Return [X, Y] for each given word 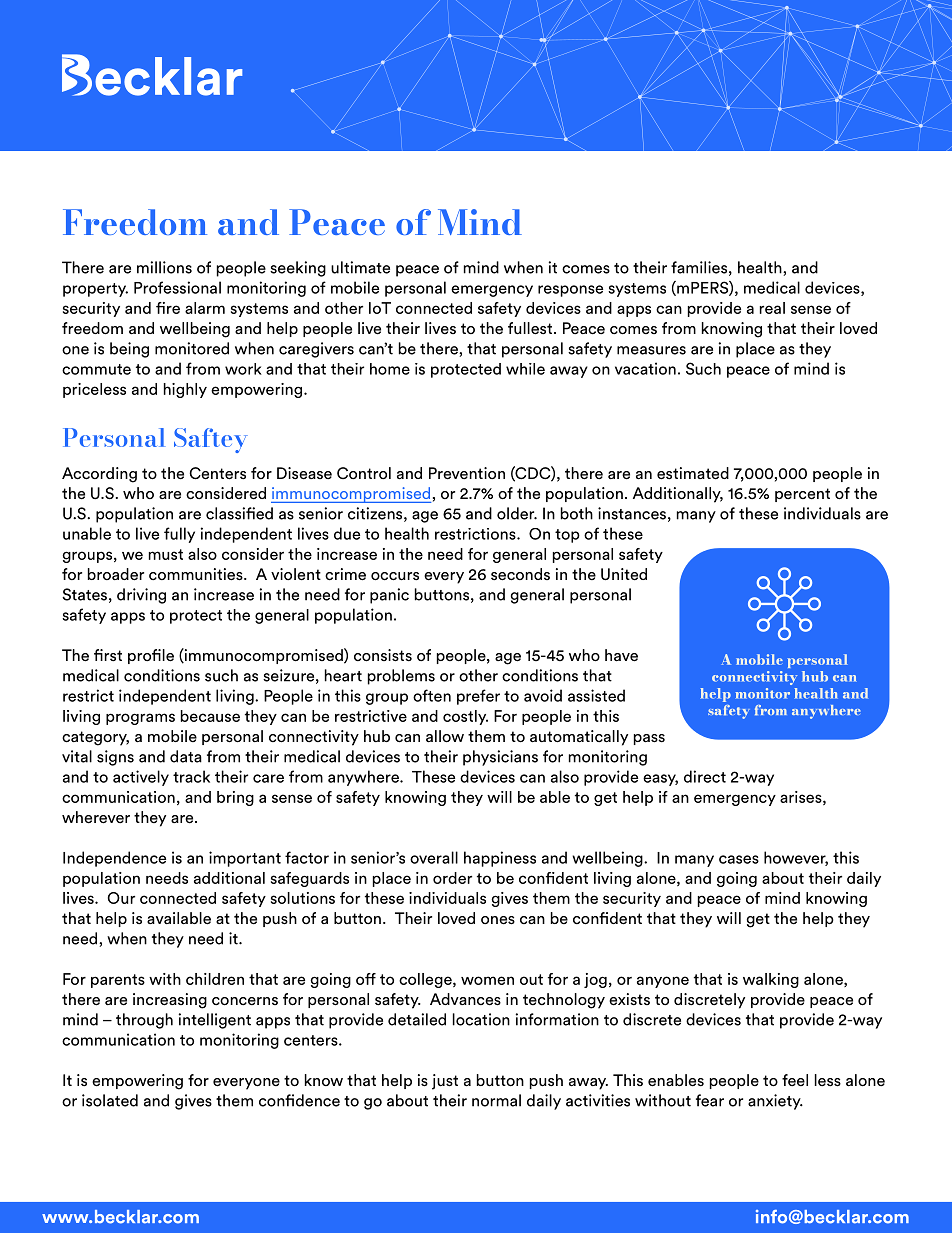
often [432, 695]
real [772, 308]
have [621, 655]
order [452, 878]
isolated [110, 1100]
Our [121, 898]
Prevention [467, 473]
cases [739, 859]
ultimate [360, 267]
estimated [693, 473]
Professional [177, 287]
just [445, 1082]
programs [140, 719]
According [99, 475]
